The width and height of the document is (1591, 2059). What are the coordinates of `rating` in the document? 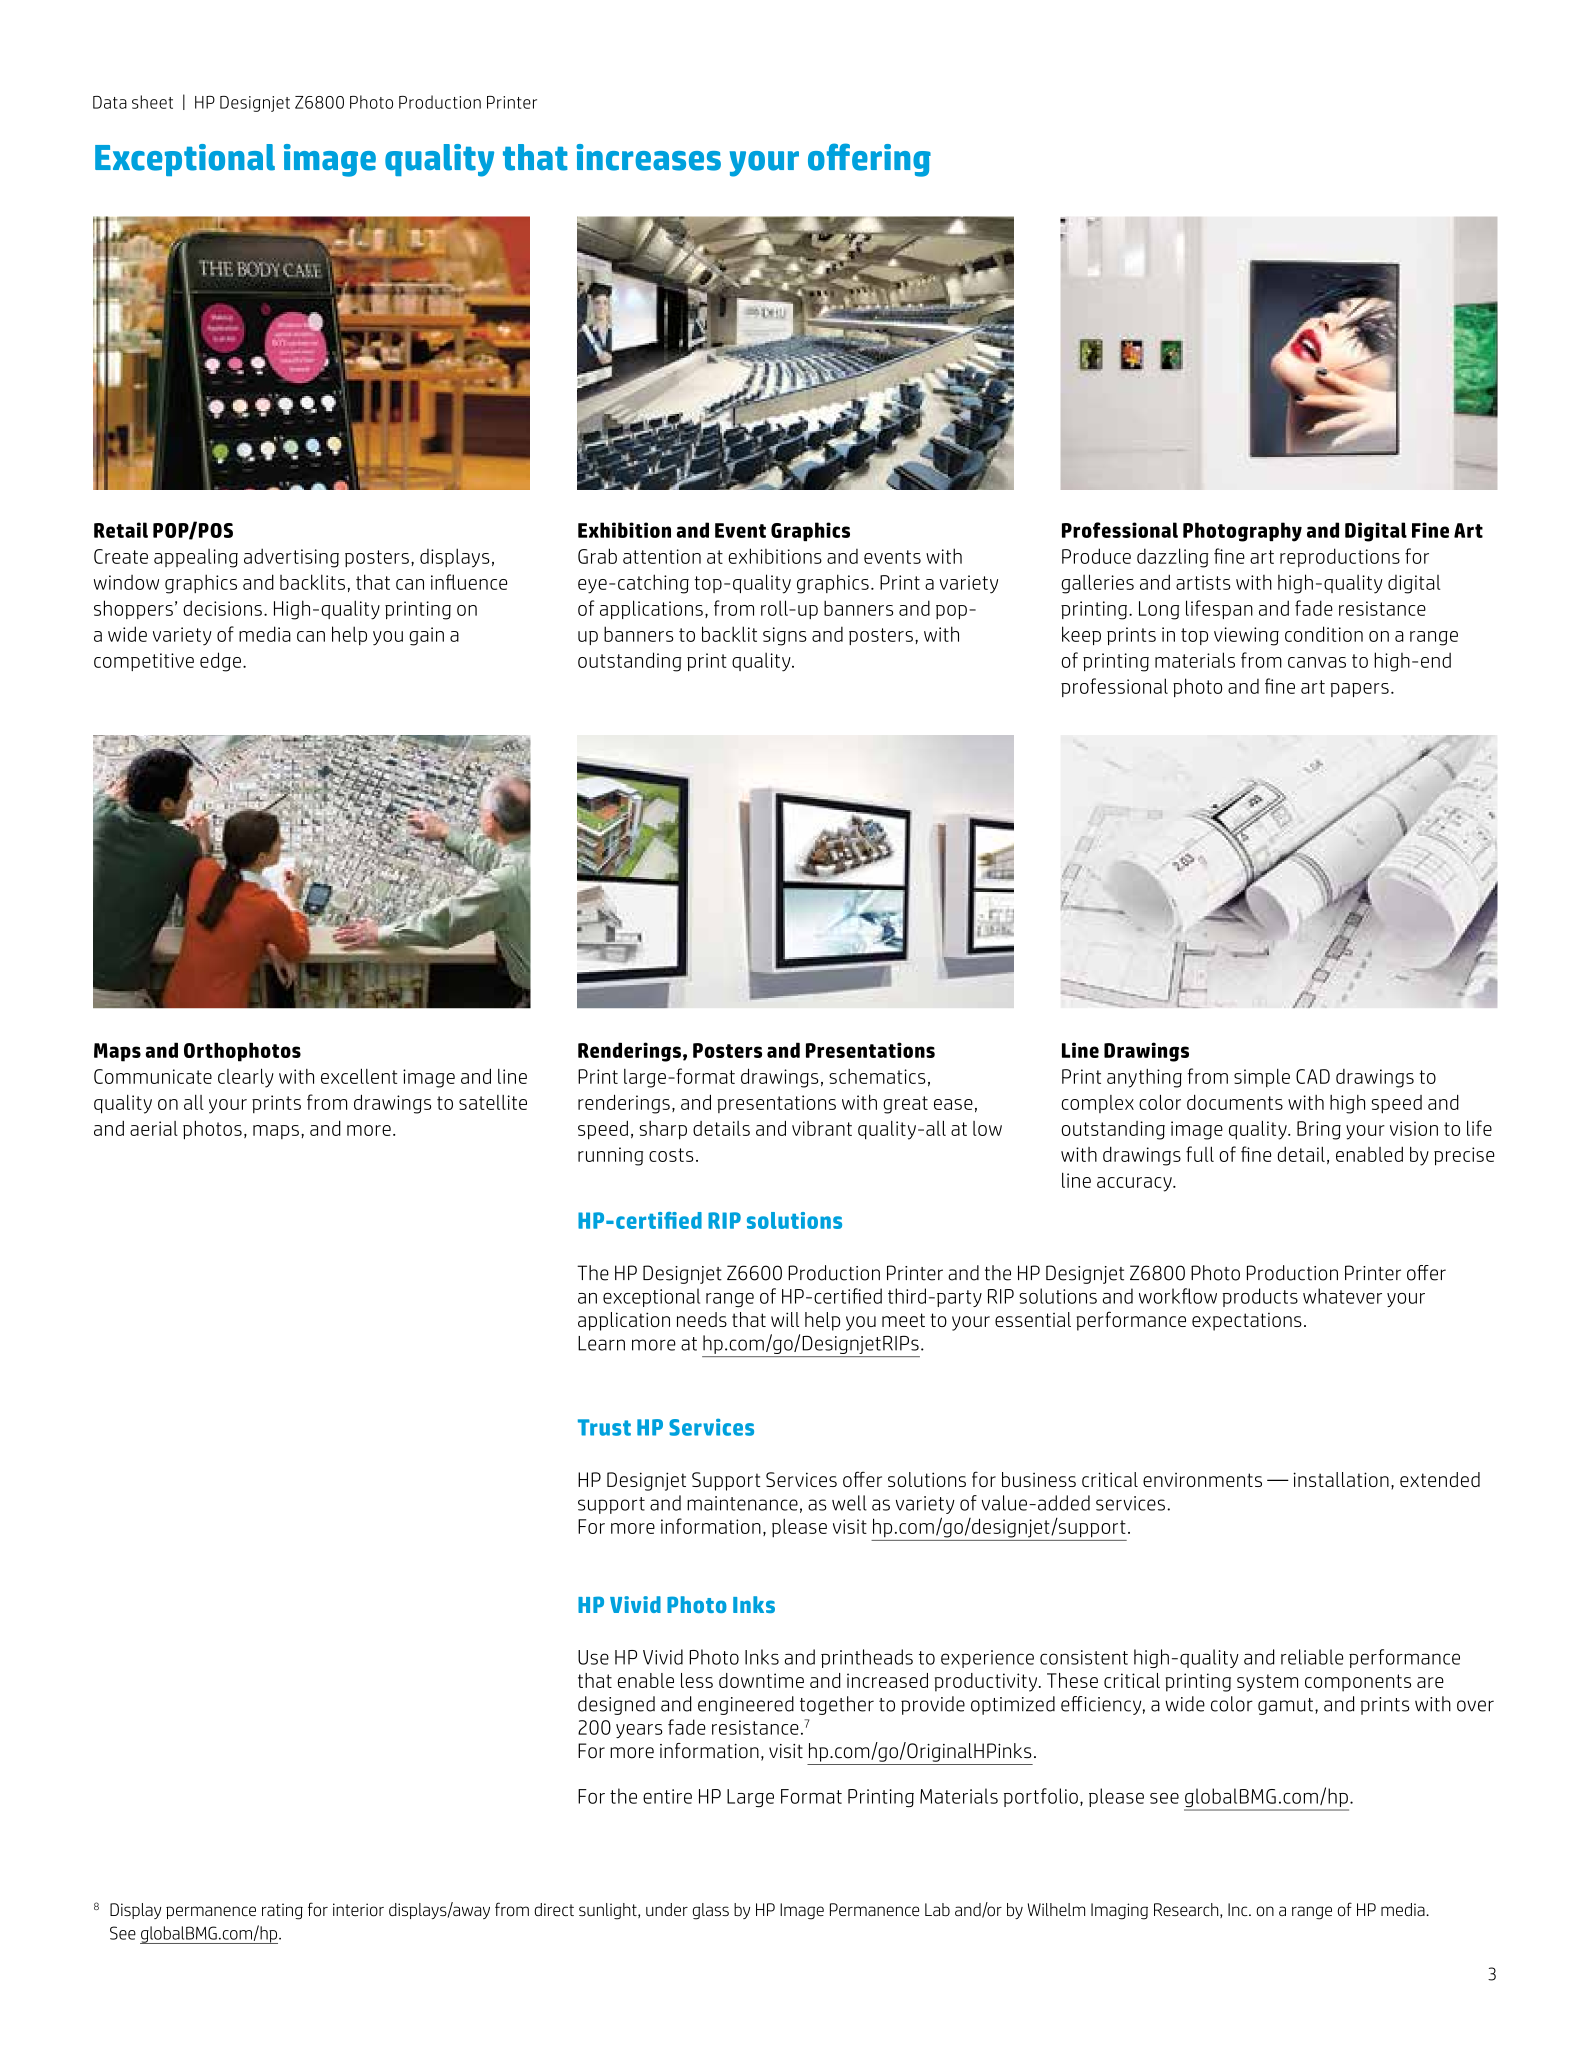 It's located at (282, 1911).
